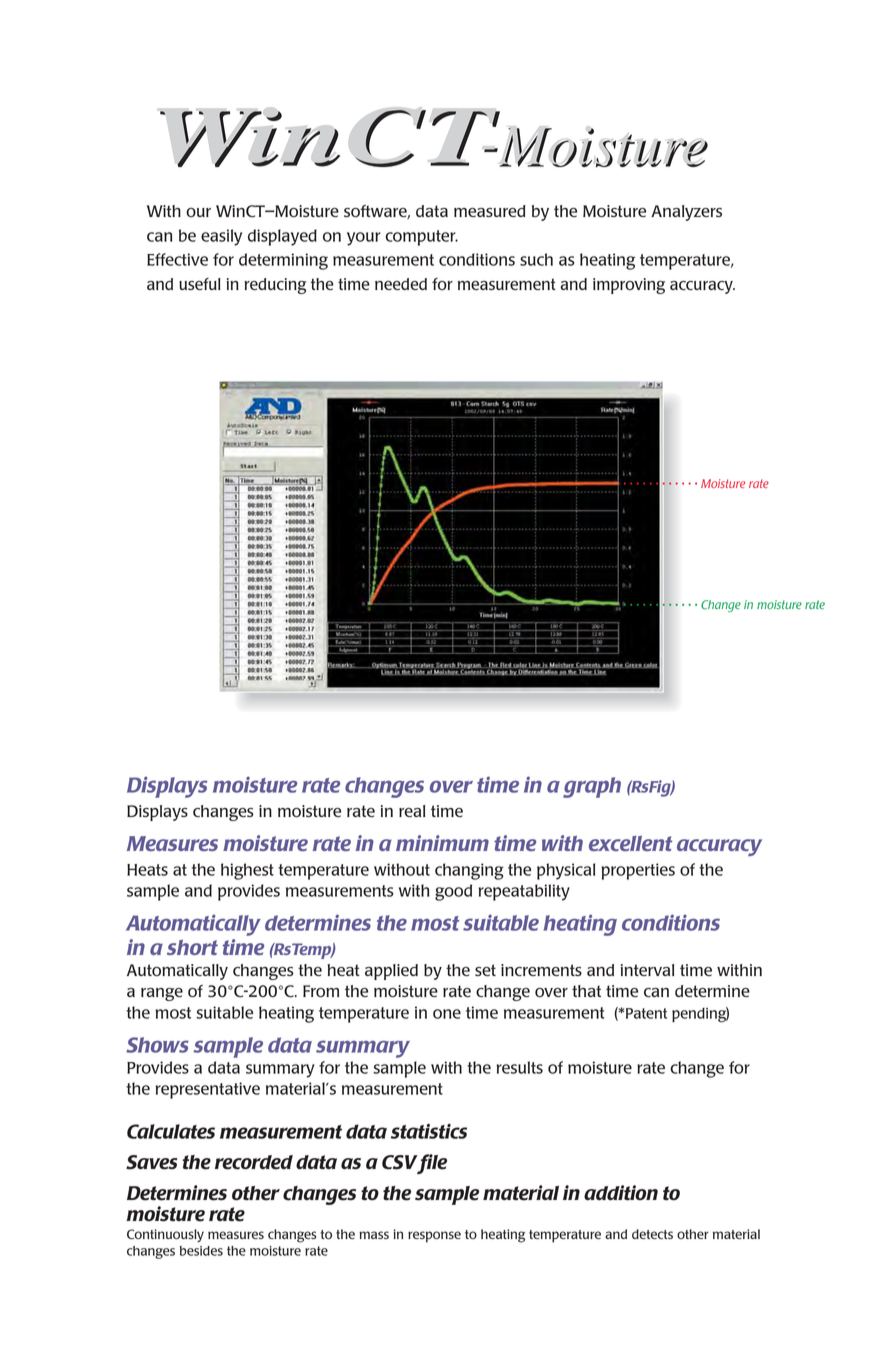 The image size is (896, 1367). I want to click on highest, so click(247, 871).
